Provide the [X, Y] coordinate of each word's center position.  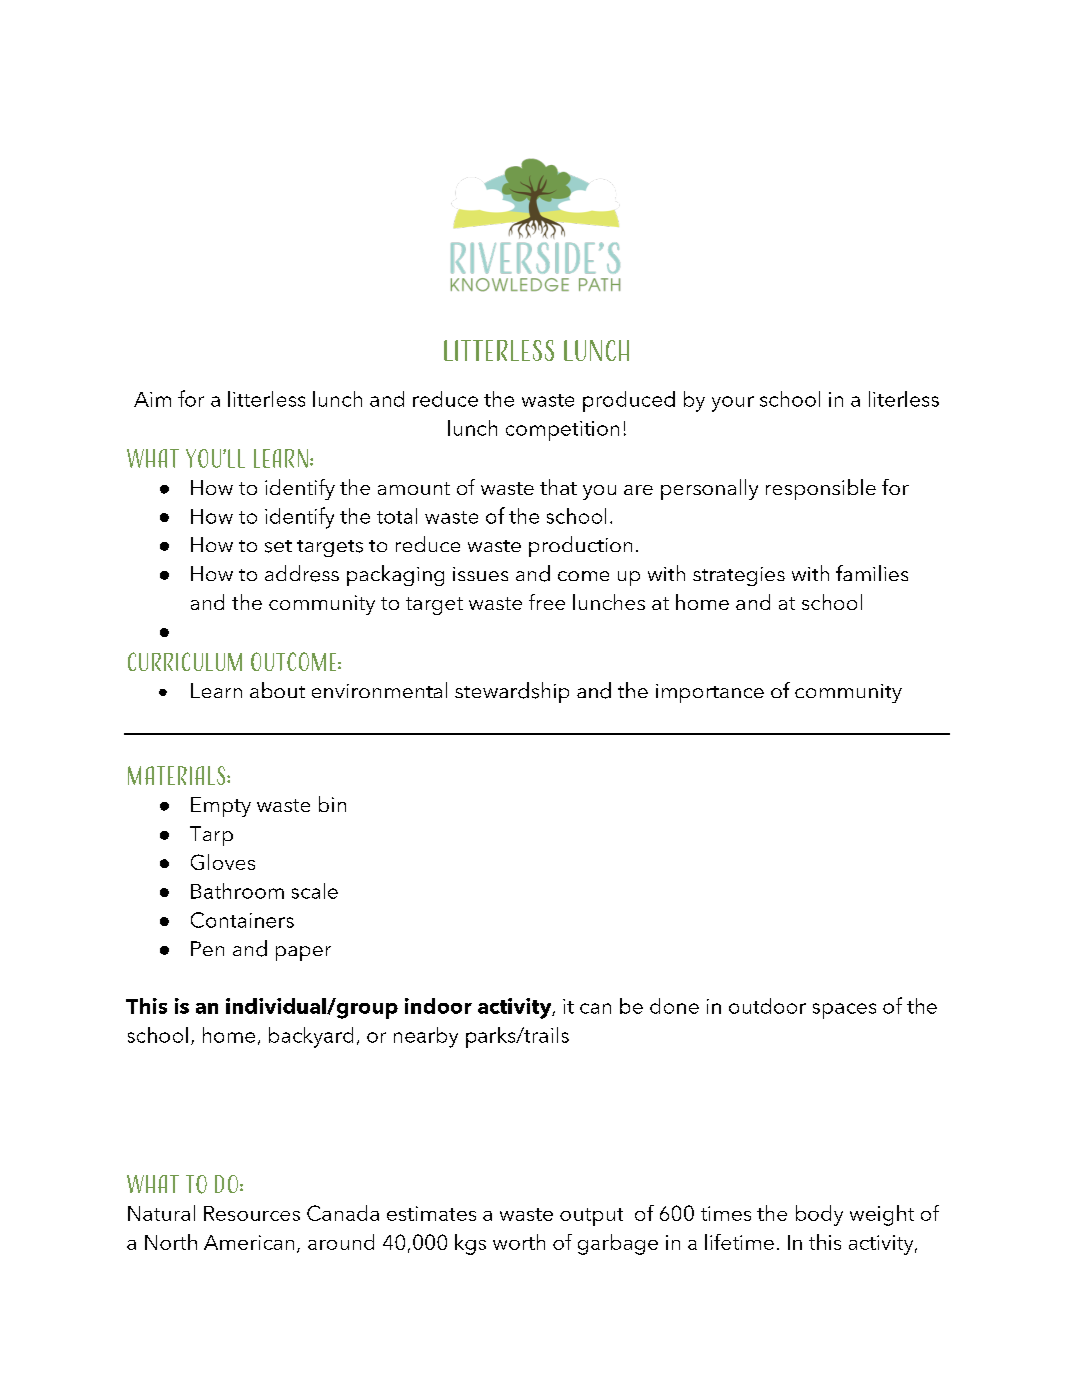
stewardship [512, 692]
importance [710, 693]
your [733, 404]
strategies [739, 576]
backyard [311, 1037]
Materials [178, 775]
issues [480, 574]
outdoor [767, 1006]
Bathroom [237, 891]
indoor [438, 1006]
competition [562, 431]
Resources [252, 1213]
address [302, 573]
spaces [844, 1011]
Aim [152, 399]
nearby [426, 1037]
